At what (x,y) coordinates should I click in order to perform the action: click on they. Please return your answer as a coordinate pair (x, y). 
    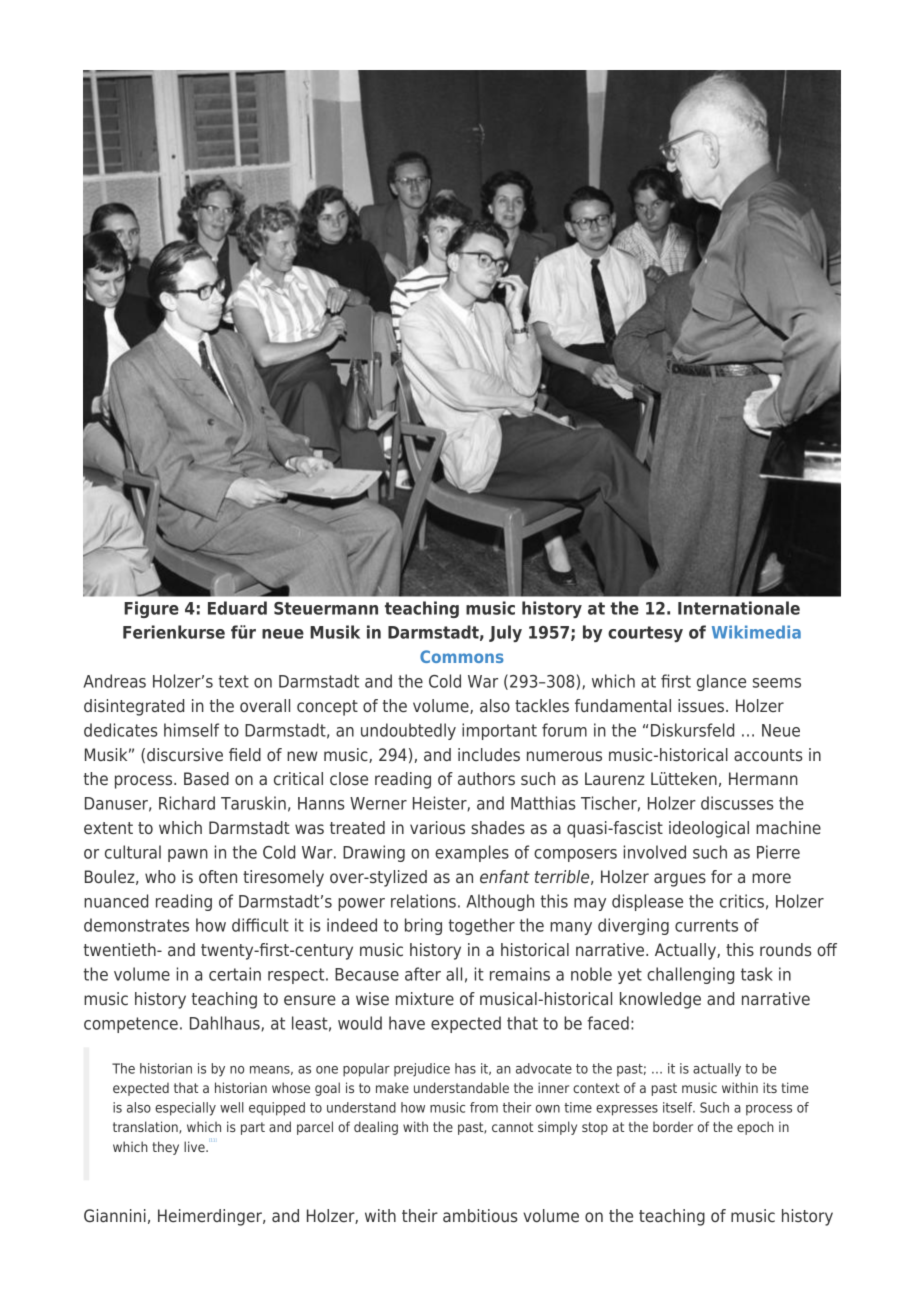
    Looking at the image, I should click on (165, 1148).
